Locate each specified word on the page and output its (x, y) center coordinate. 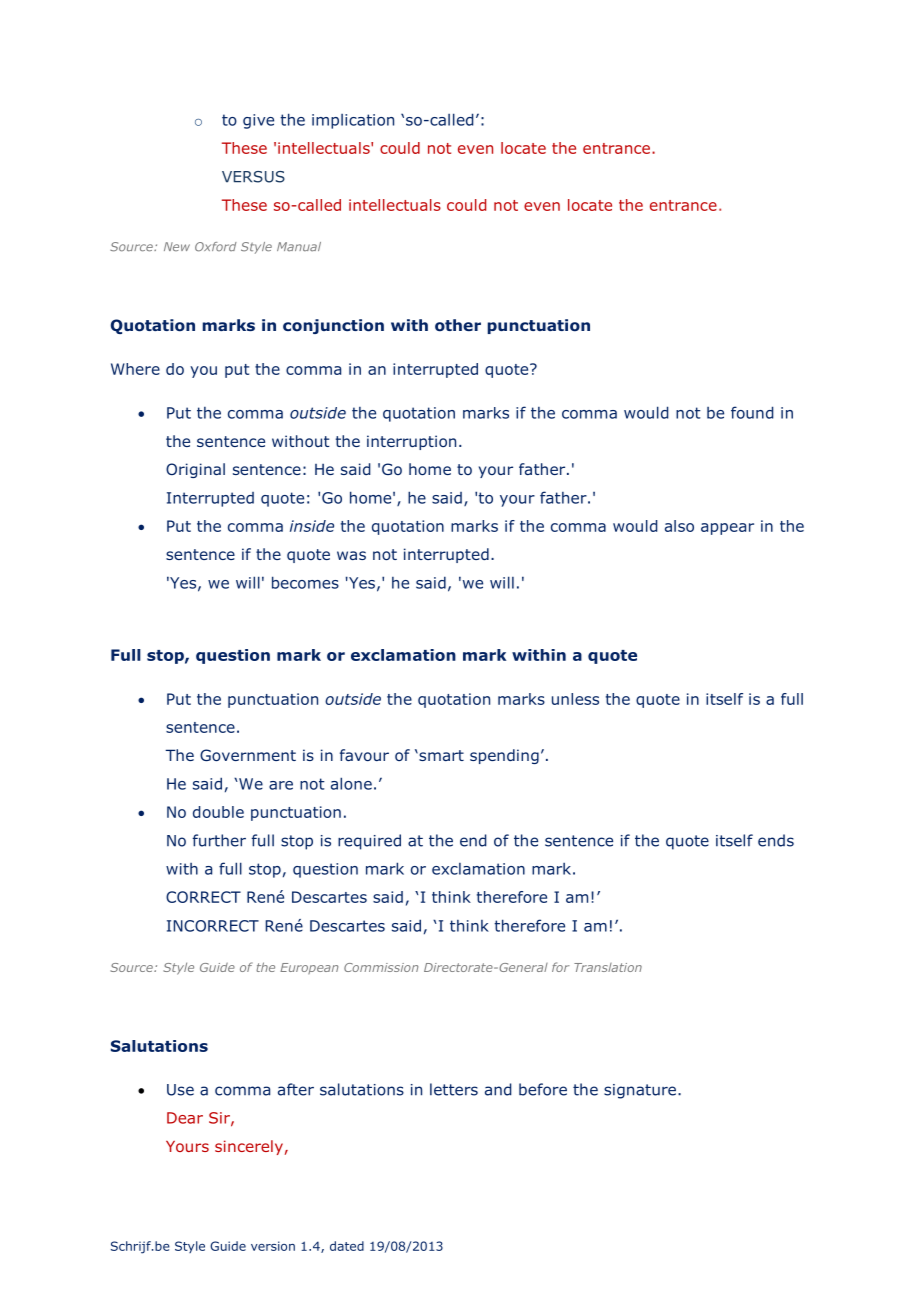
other (458, 325)
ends (776, 840)
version (273, 1246)
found (752, 412)
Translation (608, 967)
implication (353, 121)
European (309, 968)
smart (440, 755)
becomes (305, 582)
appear (727, 529)
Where (135, 369)
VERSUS (253, 177)
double (218, 812)
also (679, 526)
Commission (381, 967)
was (351, 555)
